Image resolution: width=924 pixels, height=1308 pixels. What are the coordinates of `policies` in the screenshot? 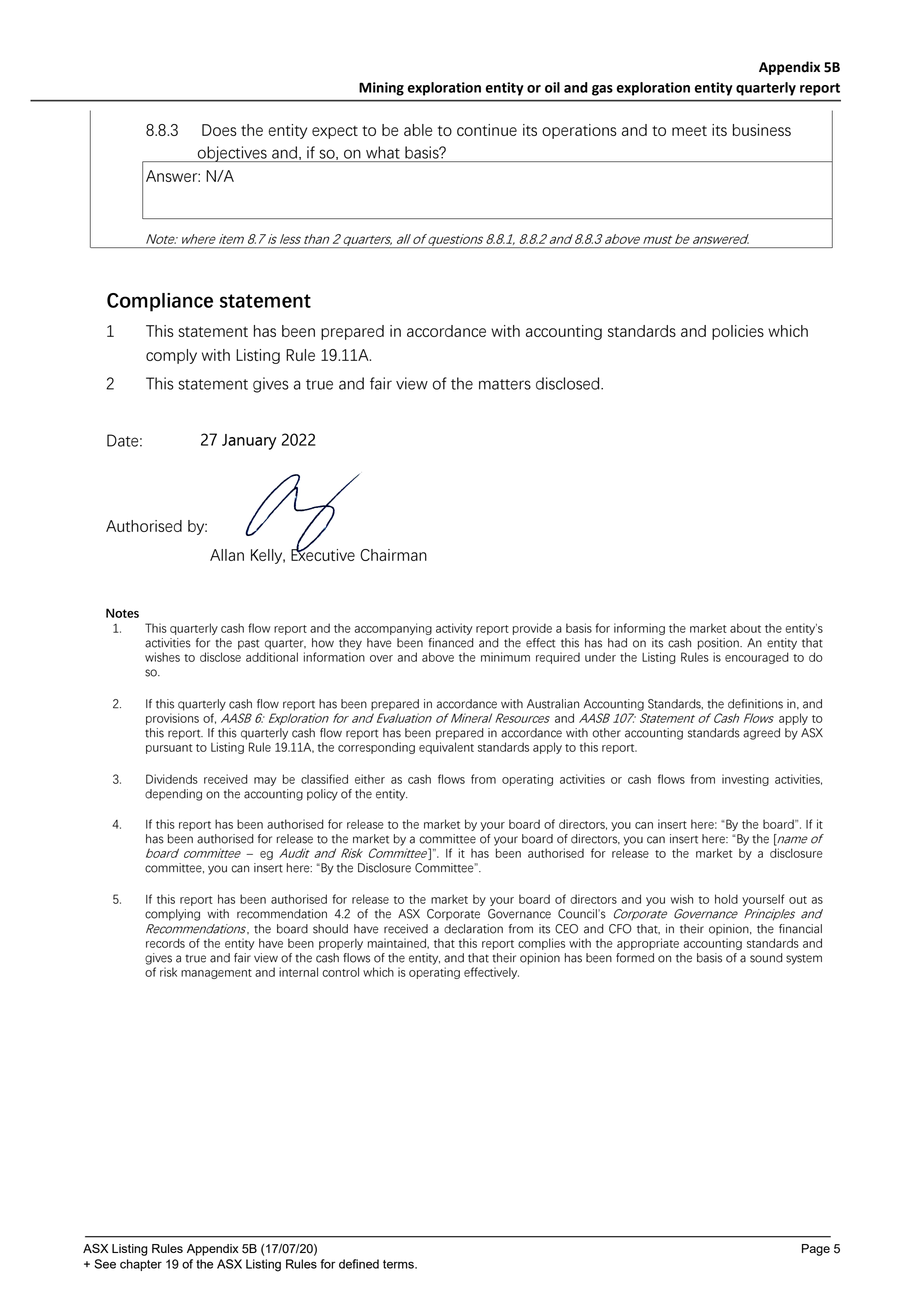 It's located at (738, 332).
